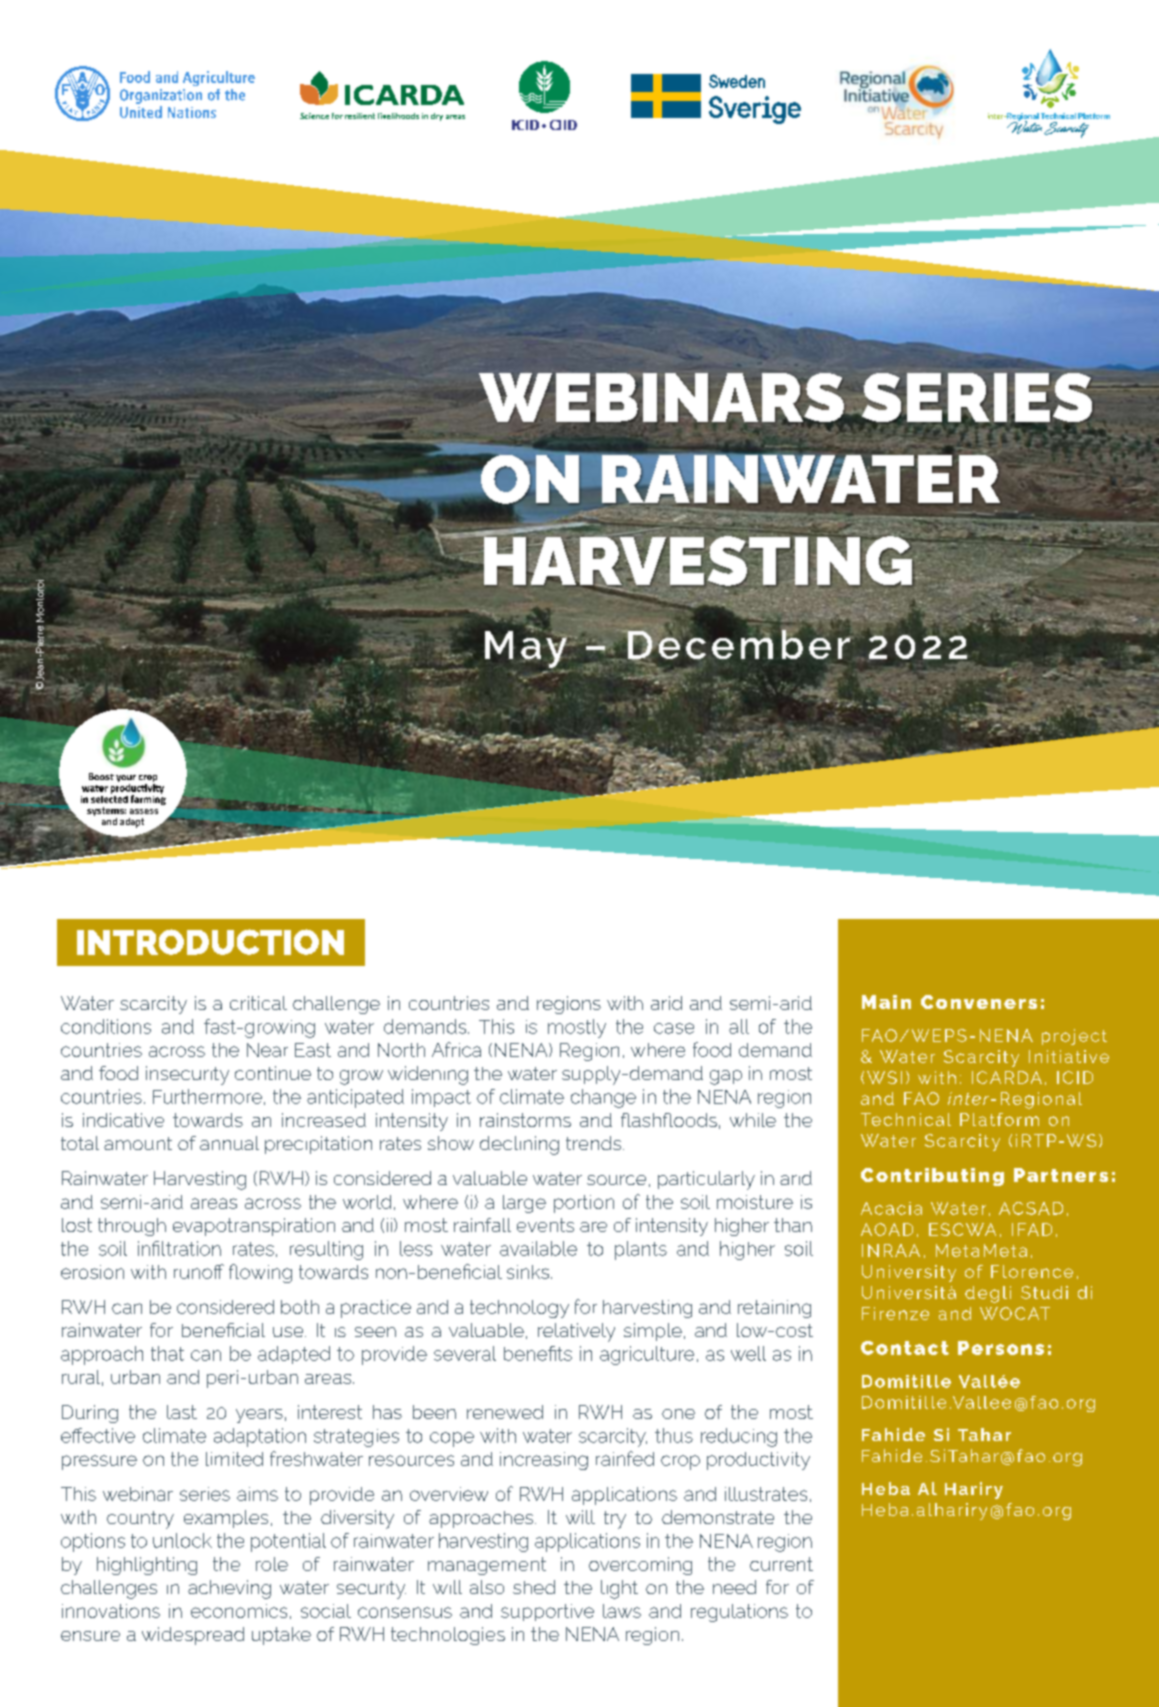 This screenshot has width=1159, height=1707. I want to click on Main, so click(886, 1002).
